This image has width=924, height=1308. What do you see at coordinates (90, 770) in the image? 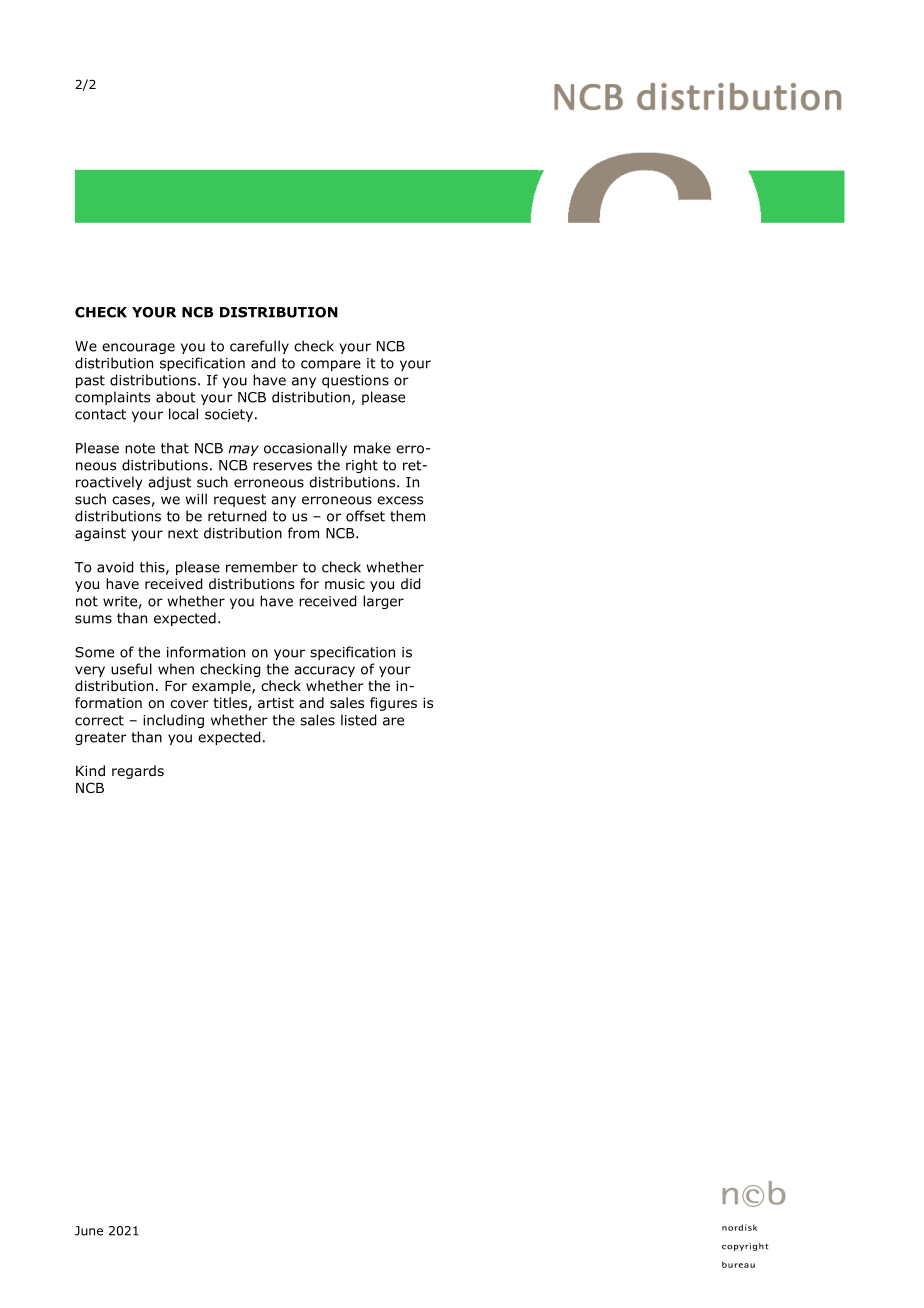
I see `Kind` at bounding box center [90, 770].
